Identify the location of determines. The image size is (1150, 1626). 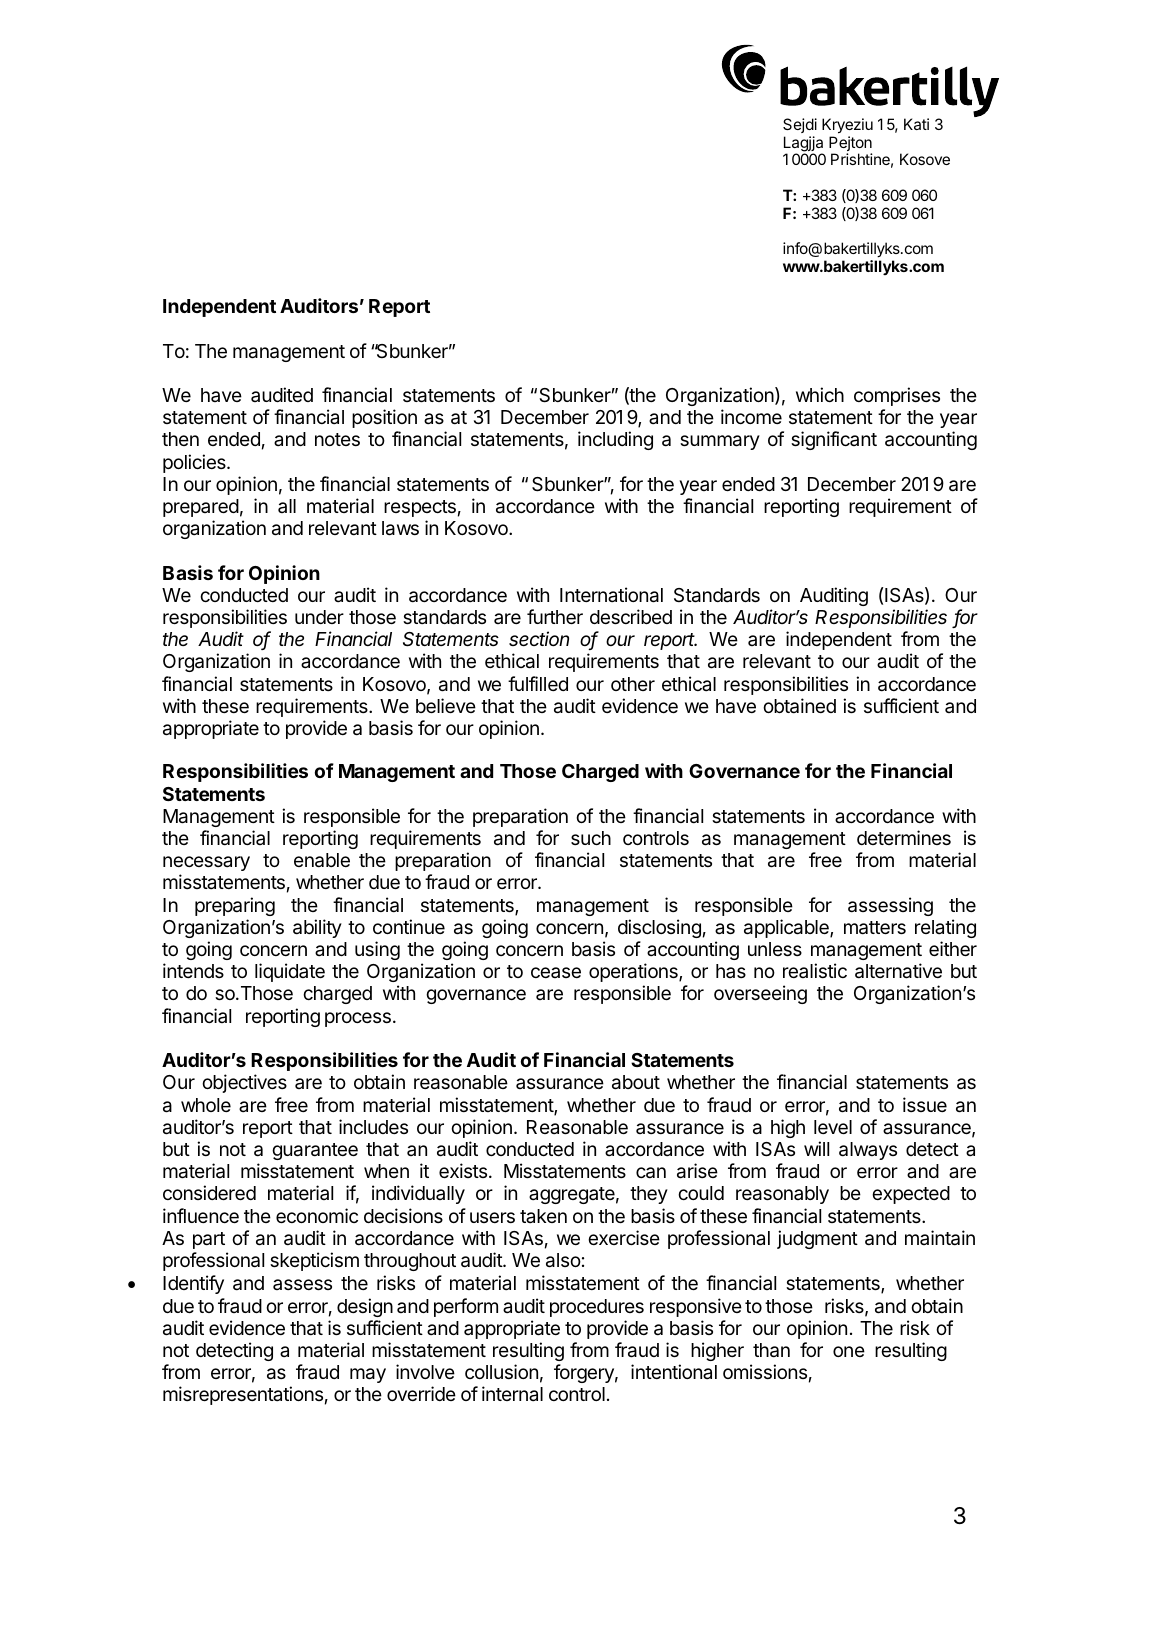
(904, 837).
